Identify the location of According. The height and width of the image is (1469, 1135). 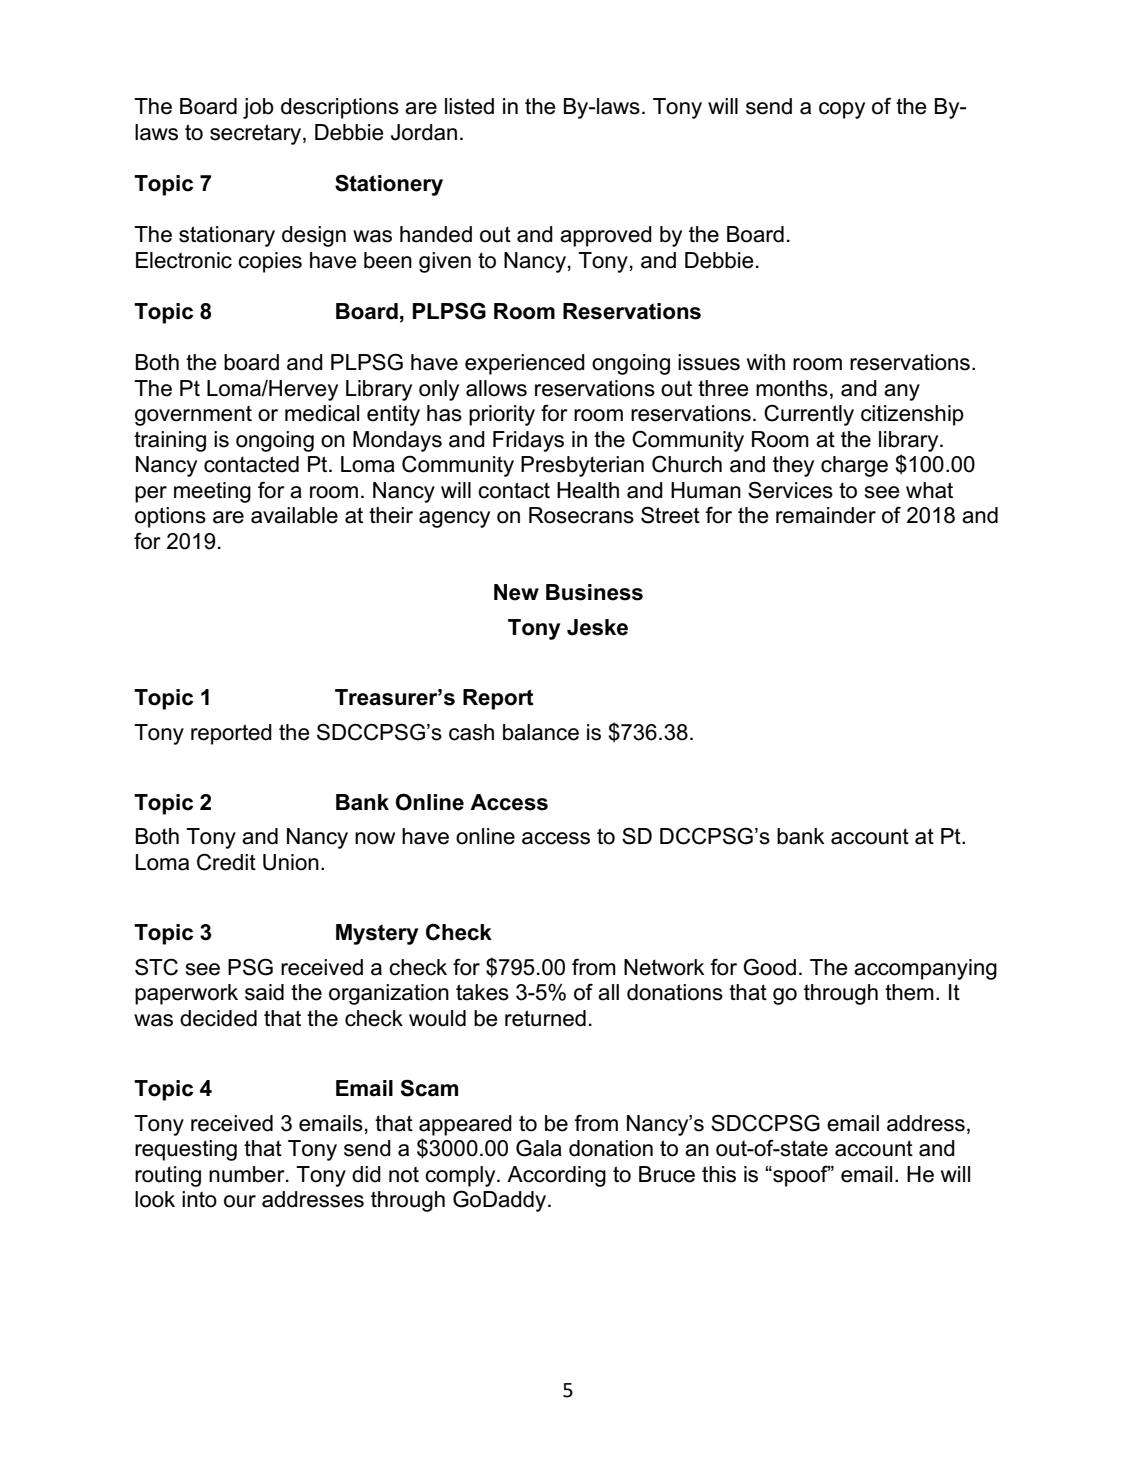
(556, 1176).
